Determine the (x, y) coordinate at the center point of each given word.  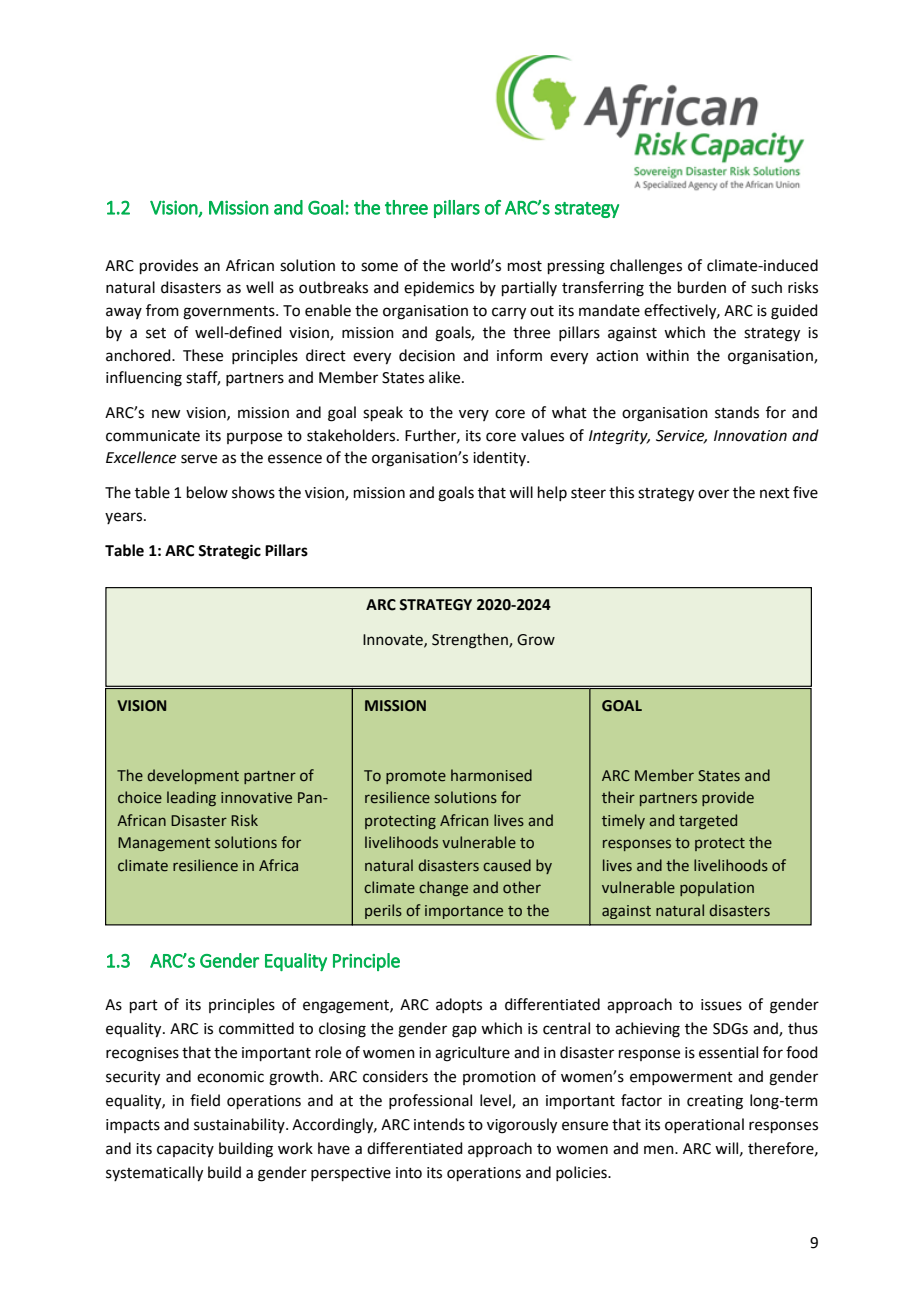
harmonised (491, 775)
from (162, 310)
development (193, 776)
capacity (185, 1150)
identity (500, 458)
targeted (708, 821)
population (717, 888)
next (775, 493)
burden (702, 287)
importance (464, 912)
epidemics (439, 288)
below (207, 492)
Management (164, 844)
